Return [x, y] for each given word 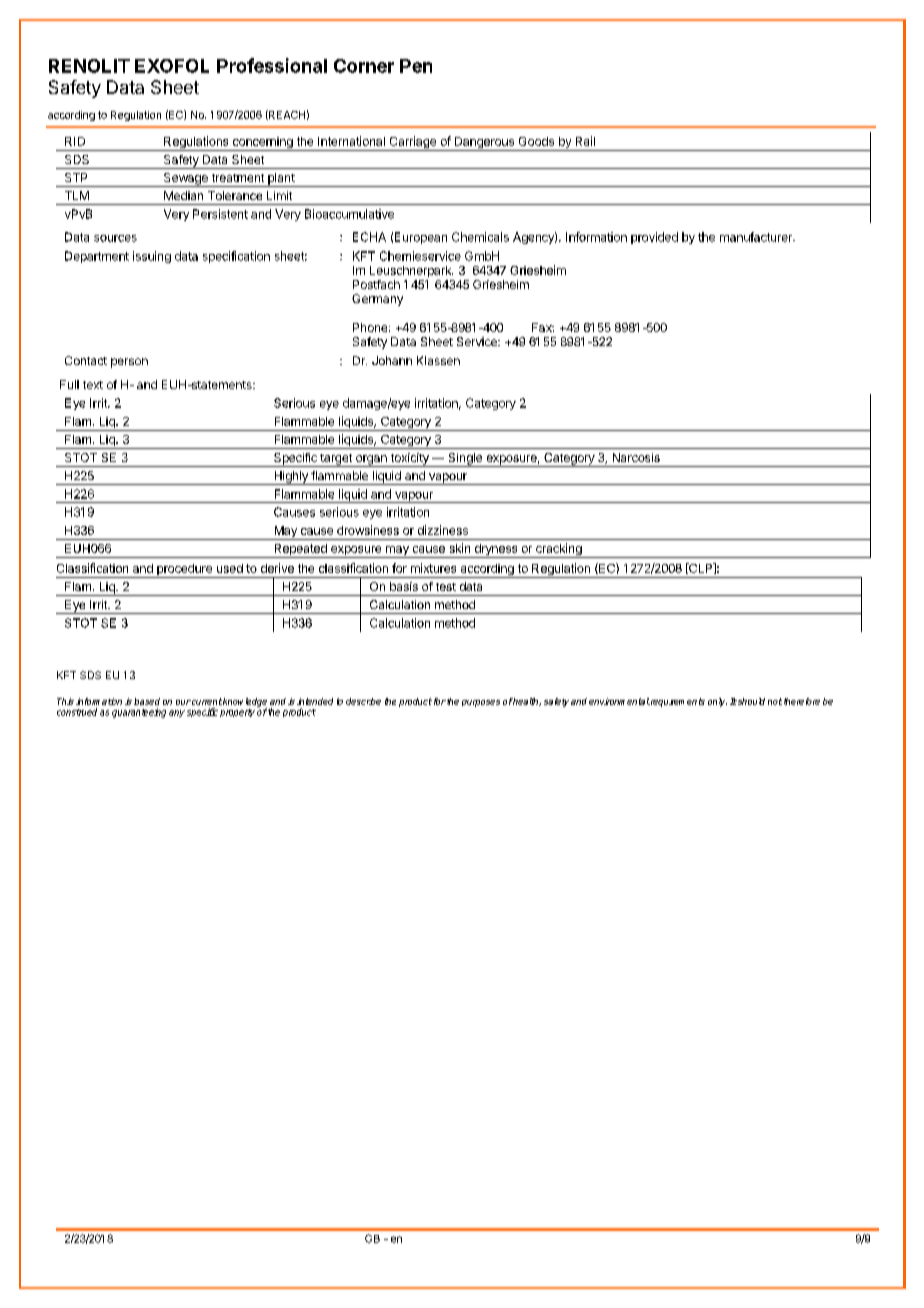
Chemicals [480, 237]
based [147, 701]
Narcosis [636, 457]
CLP [701, 568]
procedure [184, 571]
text [93, 385]
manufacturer [757, 237]
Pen [416, 66]
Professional [272, 65]
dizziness [443, 530]
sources [115, 238]
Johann [392, 360]
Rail [585, 141]
